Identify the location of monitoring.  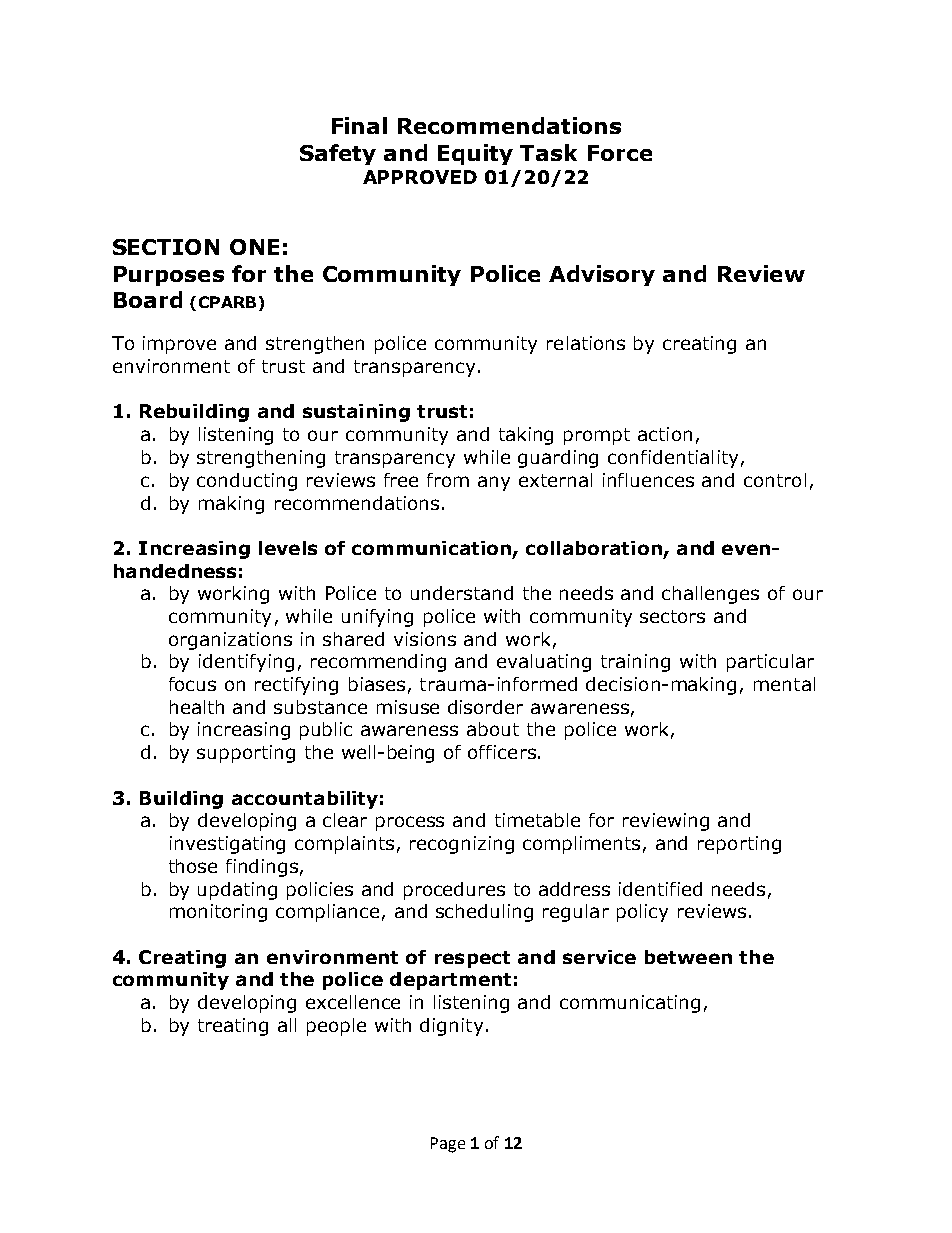
(218, 913).
